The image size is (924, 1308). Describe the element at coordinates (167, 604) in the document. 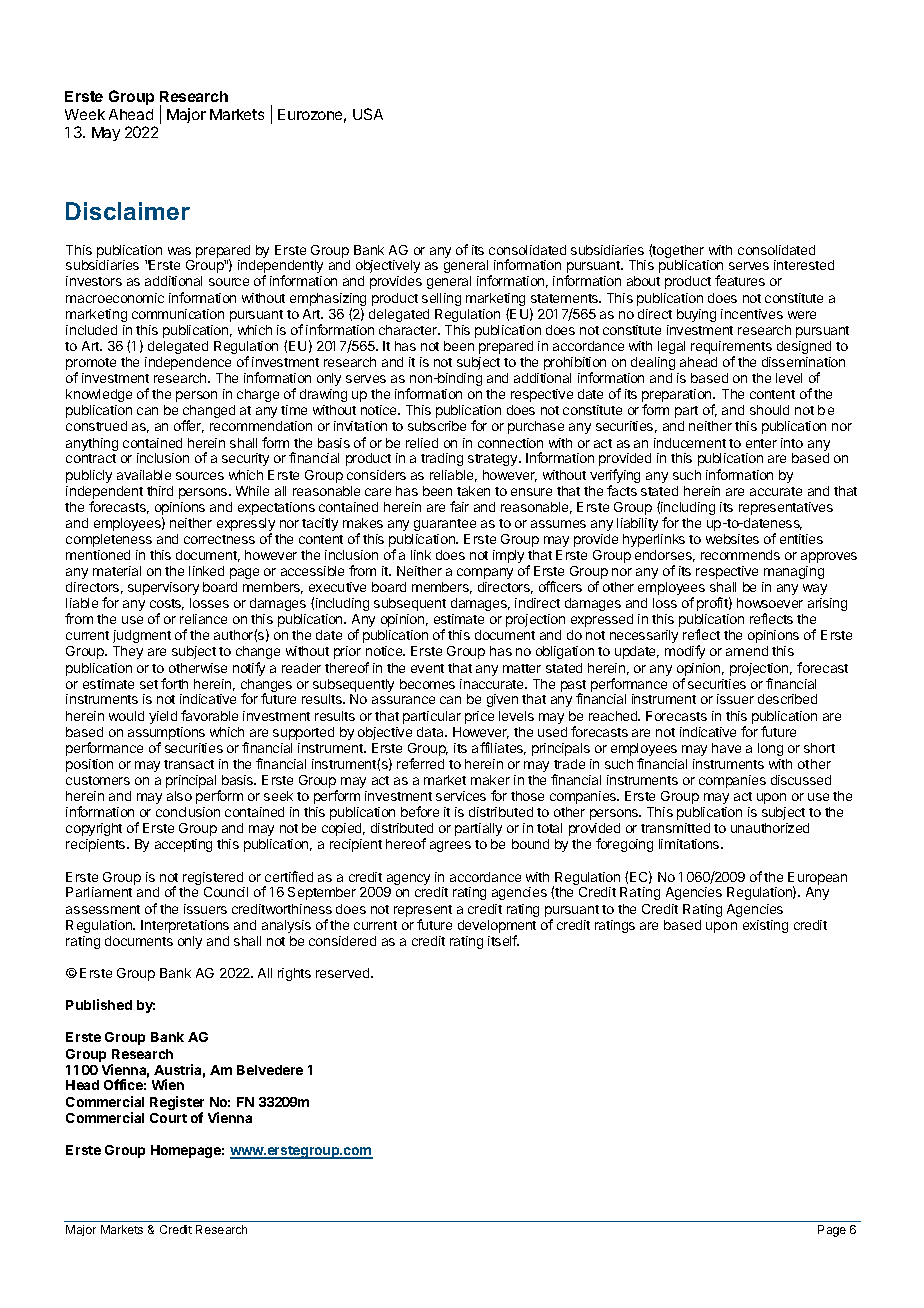

I see `costs` at that location.
